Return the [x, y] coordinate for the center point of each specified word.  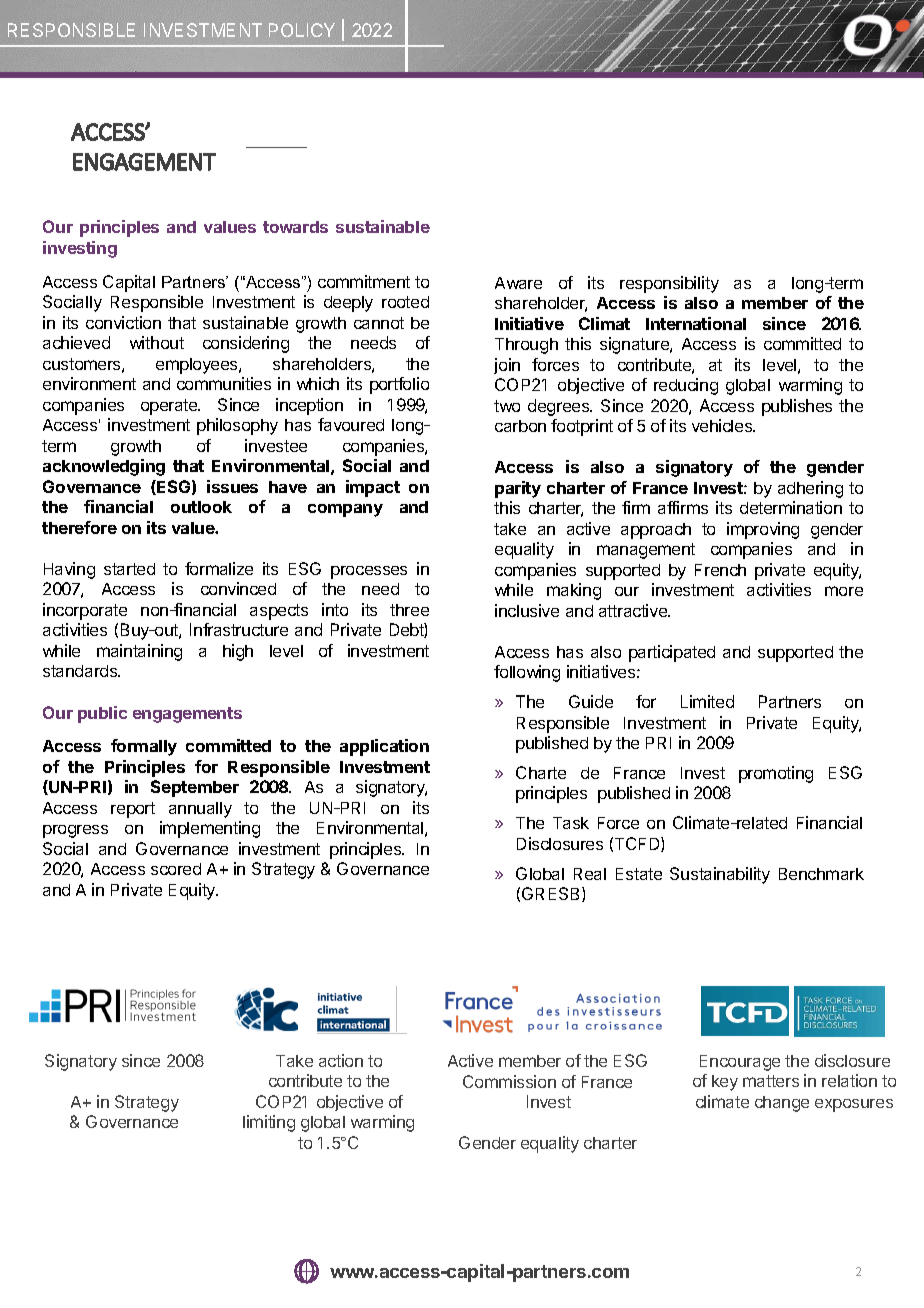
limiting [269, 1123]
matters [771, 1081]
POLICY [302, 30]
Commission [509, 1081]
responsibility [669, 284]
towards [295, 227]
